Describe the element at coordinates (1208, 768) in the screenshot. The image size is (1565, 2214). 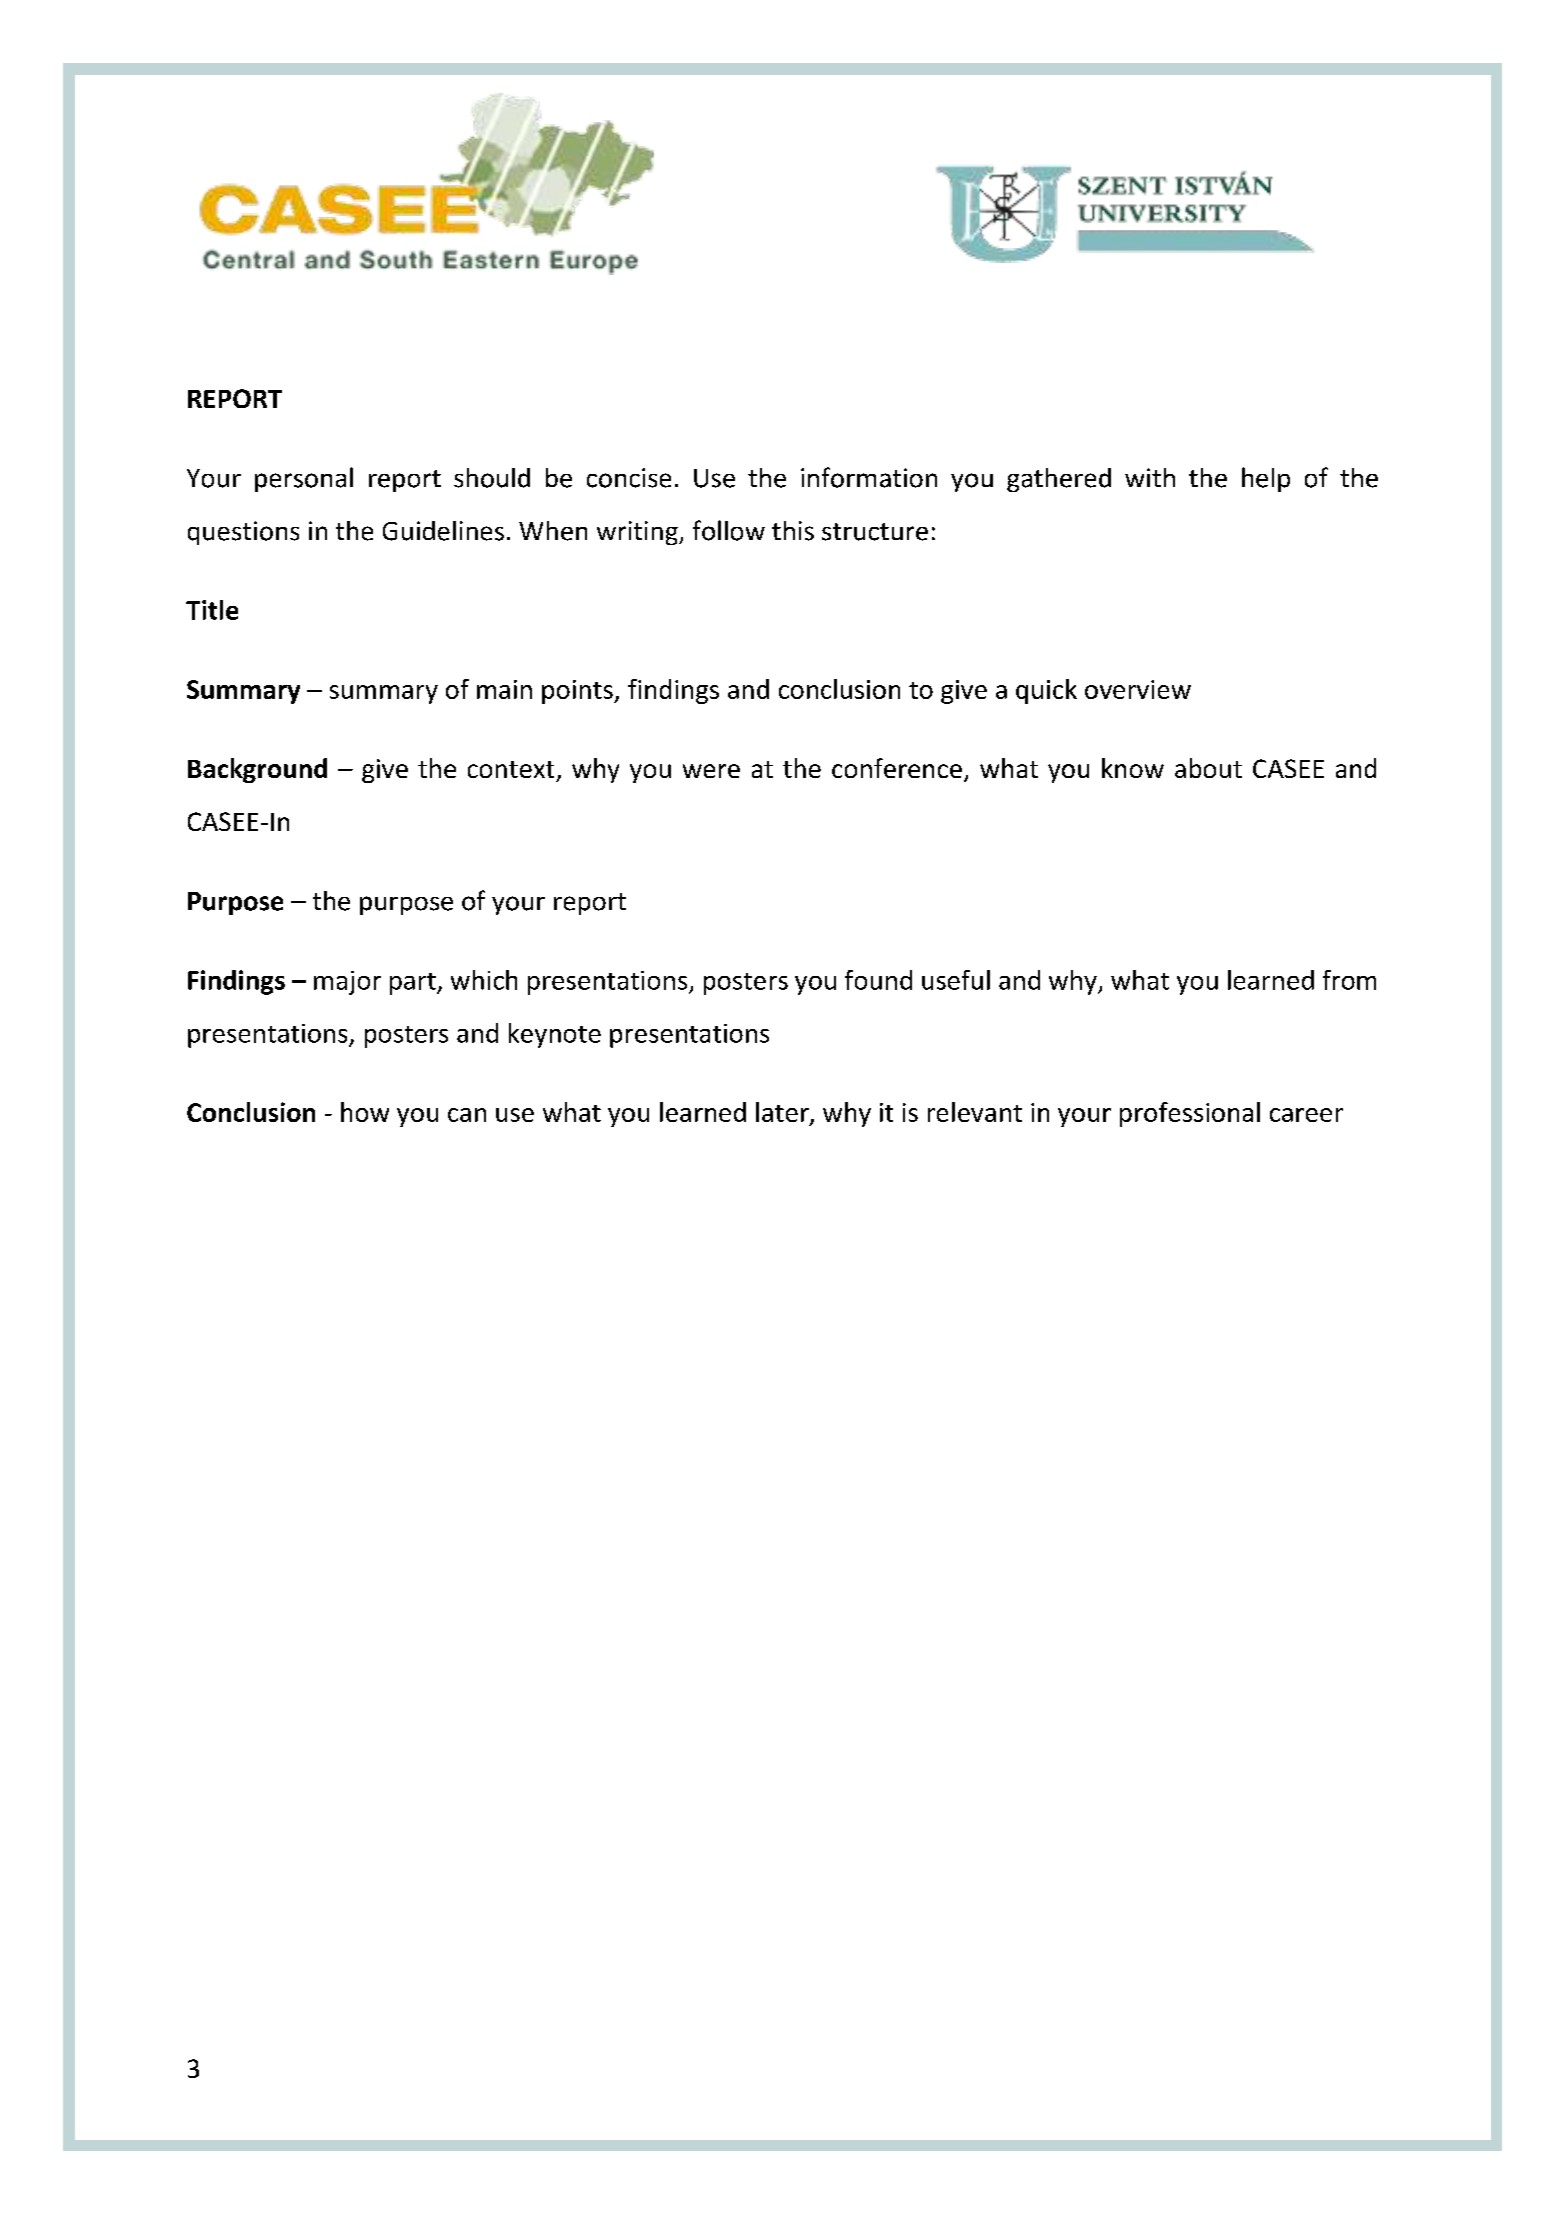
I see `about` at that location.
